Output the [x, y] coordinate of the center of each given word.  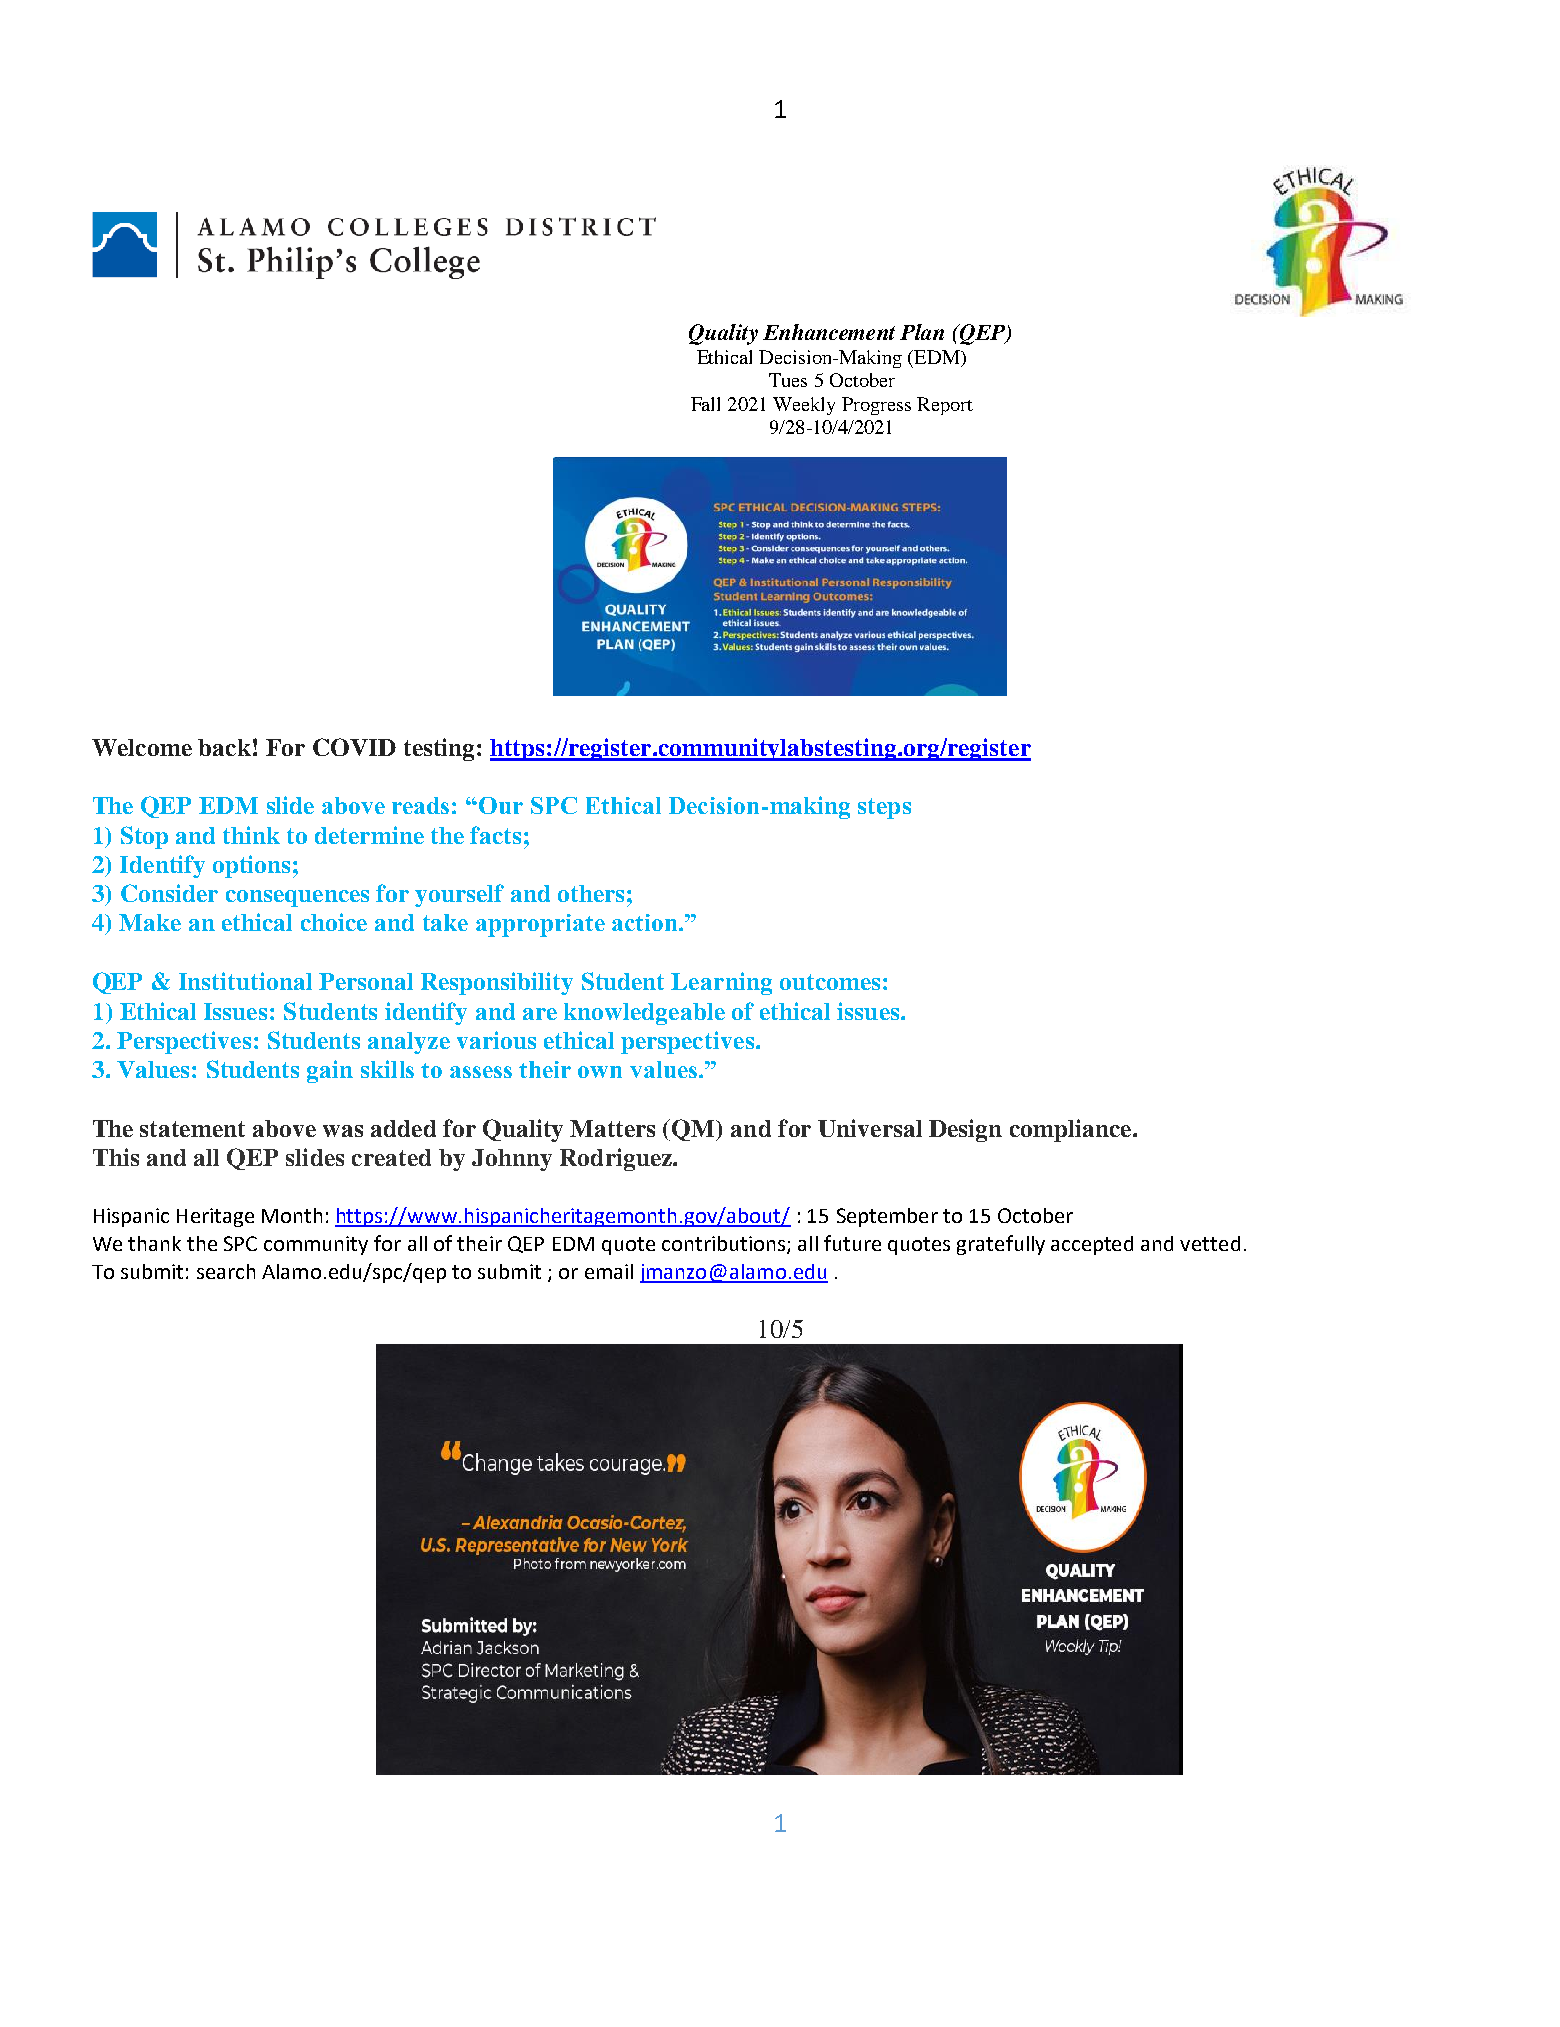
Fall [705, 404]
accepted [1092, 1245]
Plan [922, 332]
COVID [354, 747]
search [226, 1271]
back [224, 747]
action [646, 922]
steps [884, 808]
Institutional [245, 981]
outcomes [830, 982]
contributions [725, 1245]
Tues [788, 380]
